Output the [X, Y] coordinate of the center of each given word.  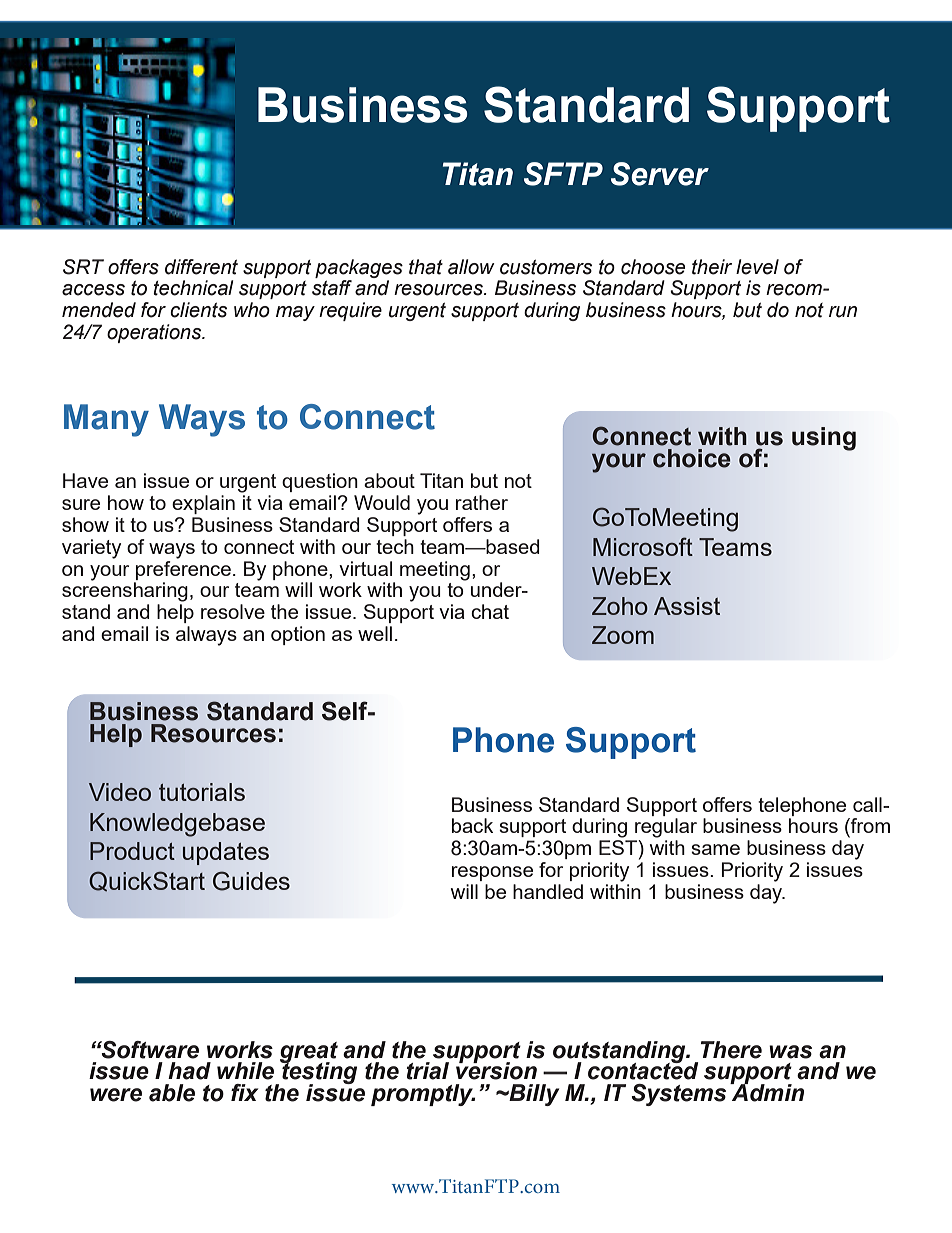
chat [490, 611]
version [496, 1070]
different [201, 267]
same [715, 849]
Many [106, 420]
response [492, 873]
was [790, 1052]
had [189, 1071]
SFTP [563, 174]
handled [548, 891]
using [824, 439]
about [389, 480]
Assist [687, 606]
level [757, 267]
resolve [233, 611]
